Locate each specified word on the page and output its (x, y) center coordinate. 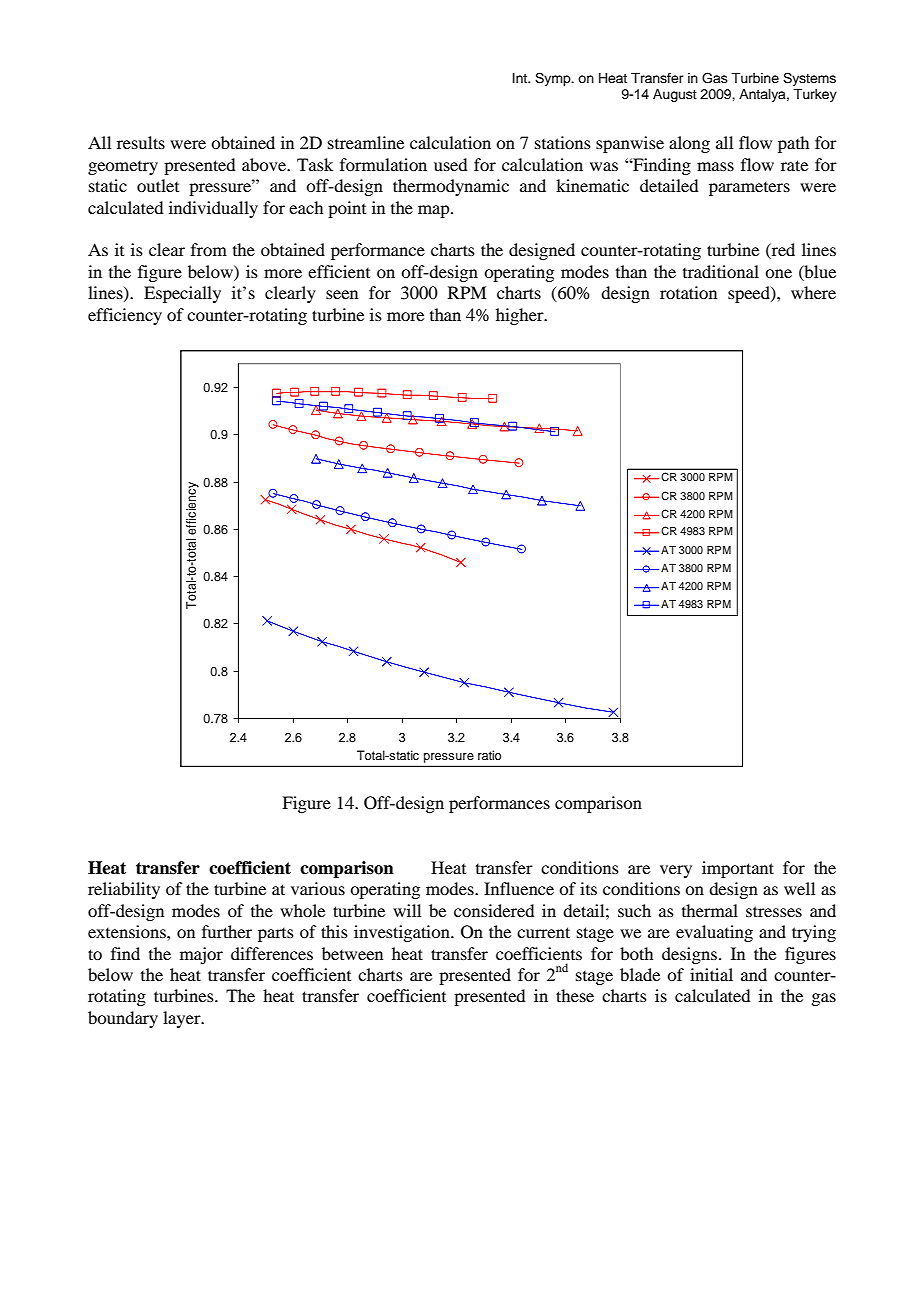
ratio (489, 755)
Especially (182, 294)
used (450, 164)
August (675, 95)
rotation (688, 292)
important (738, 869)
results (141, 142)
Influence (519, 888)
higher (521, 316)
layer (183, 1019)
